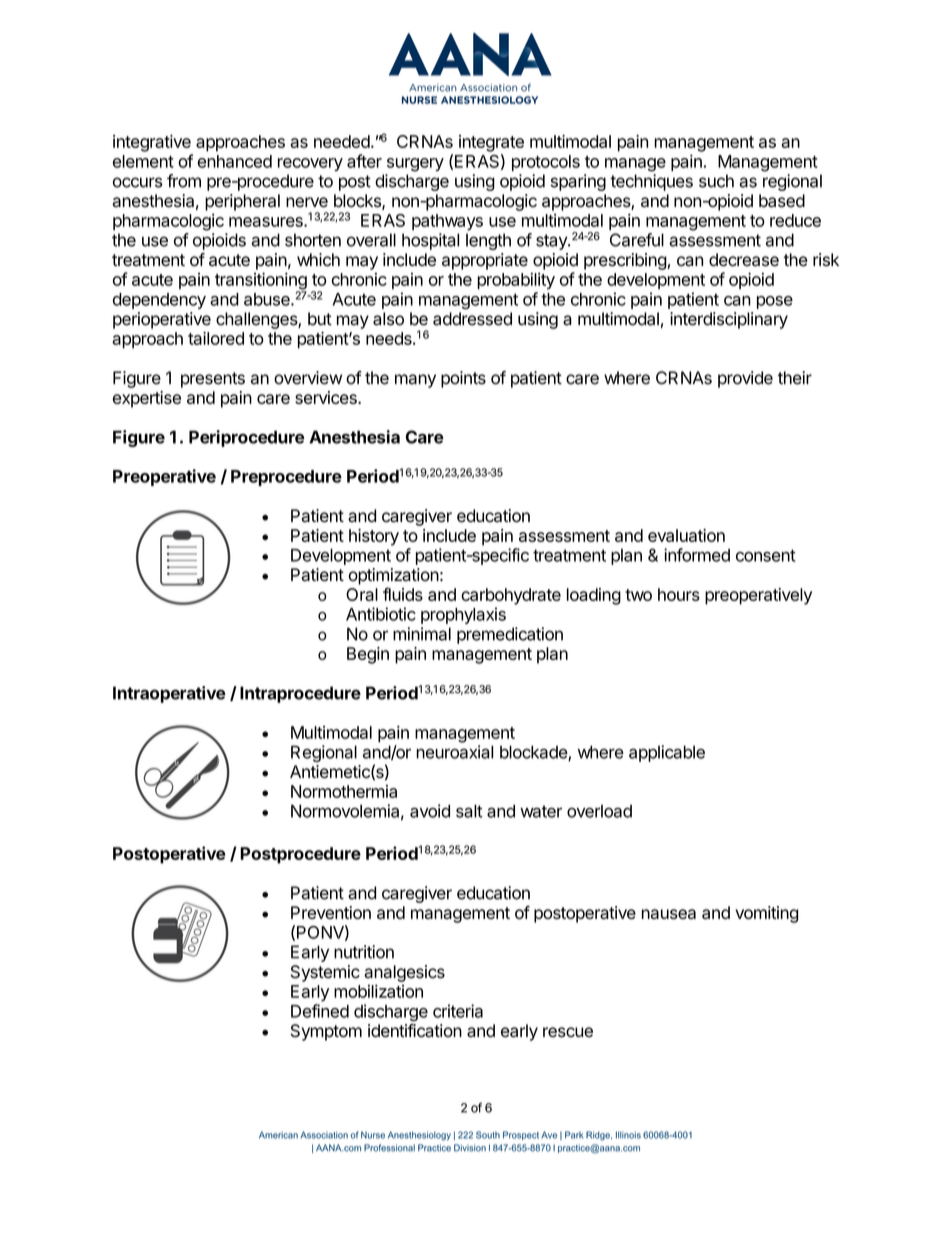 The width and height of the screenshot is (952, 1233). I want to click on American, so click(278, 1135).
